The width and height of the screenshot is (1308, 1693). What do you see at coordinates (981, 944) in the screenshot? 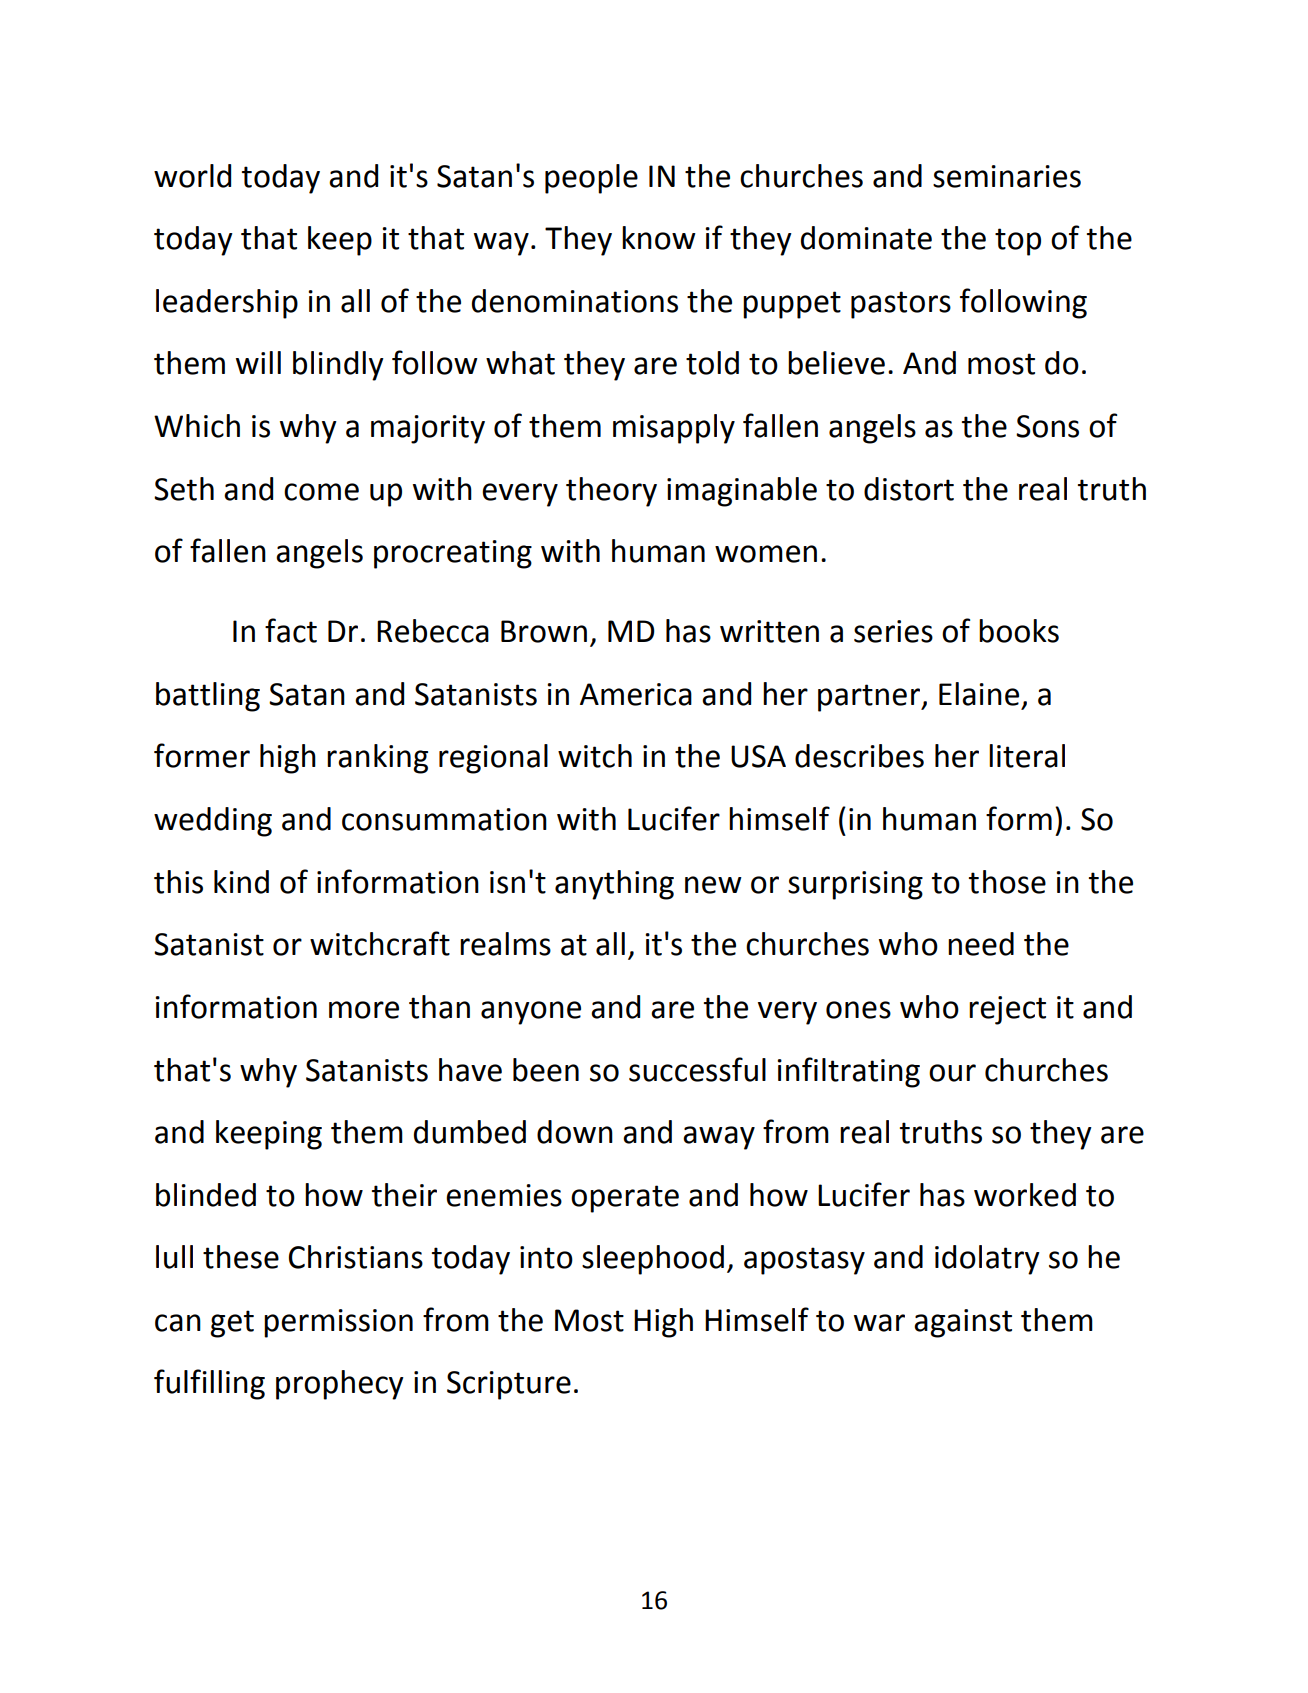
I see `need` at bounding box center [981, 944].
